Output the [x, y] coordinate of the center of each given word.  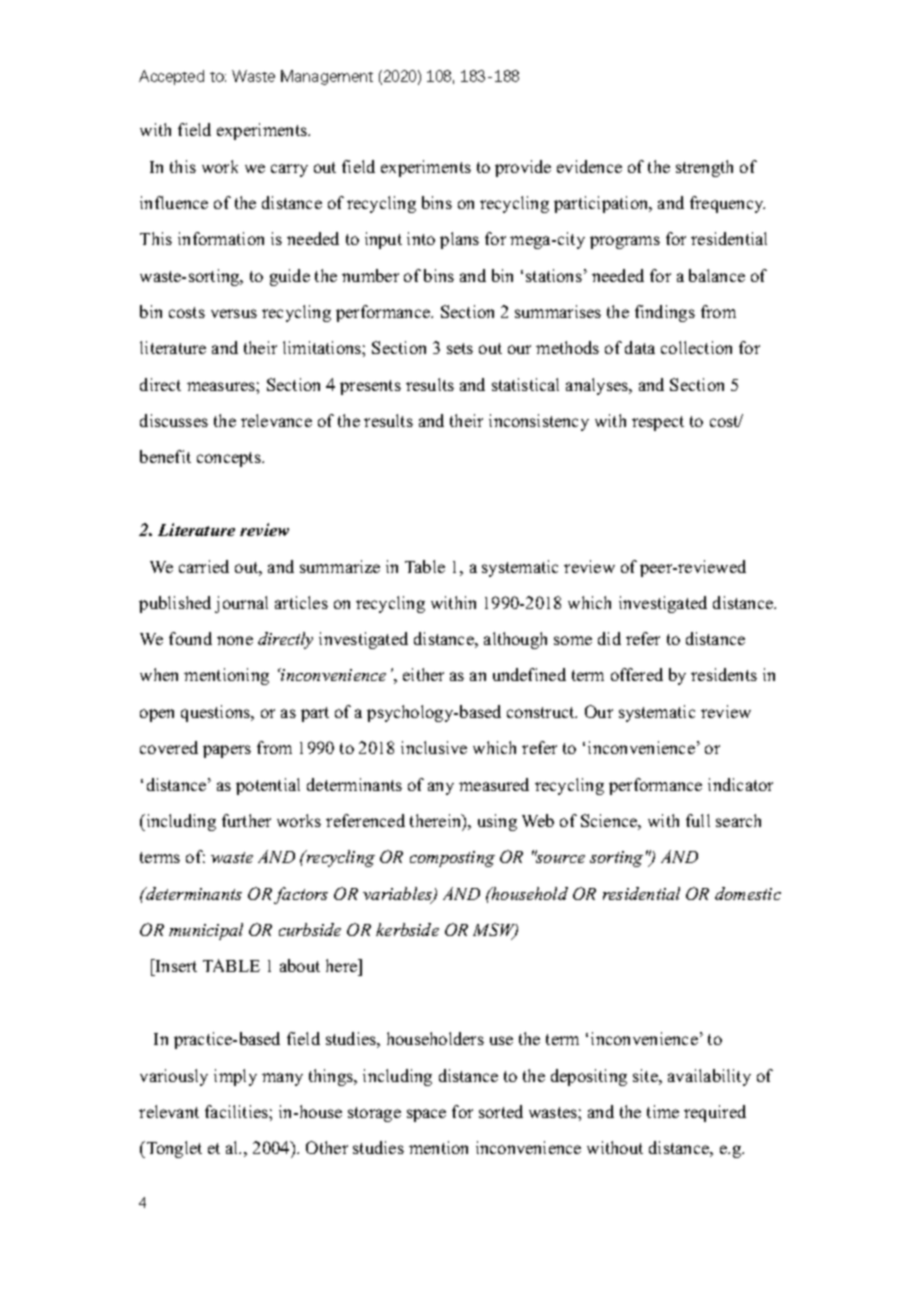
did [609, 638]
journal [241, 604]
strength [704, 168]
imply [235, 1077]
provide [523, 168]
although [515, 640]
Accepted [171, 77]
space [426, 1115]
